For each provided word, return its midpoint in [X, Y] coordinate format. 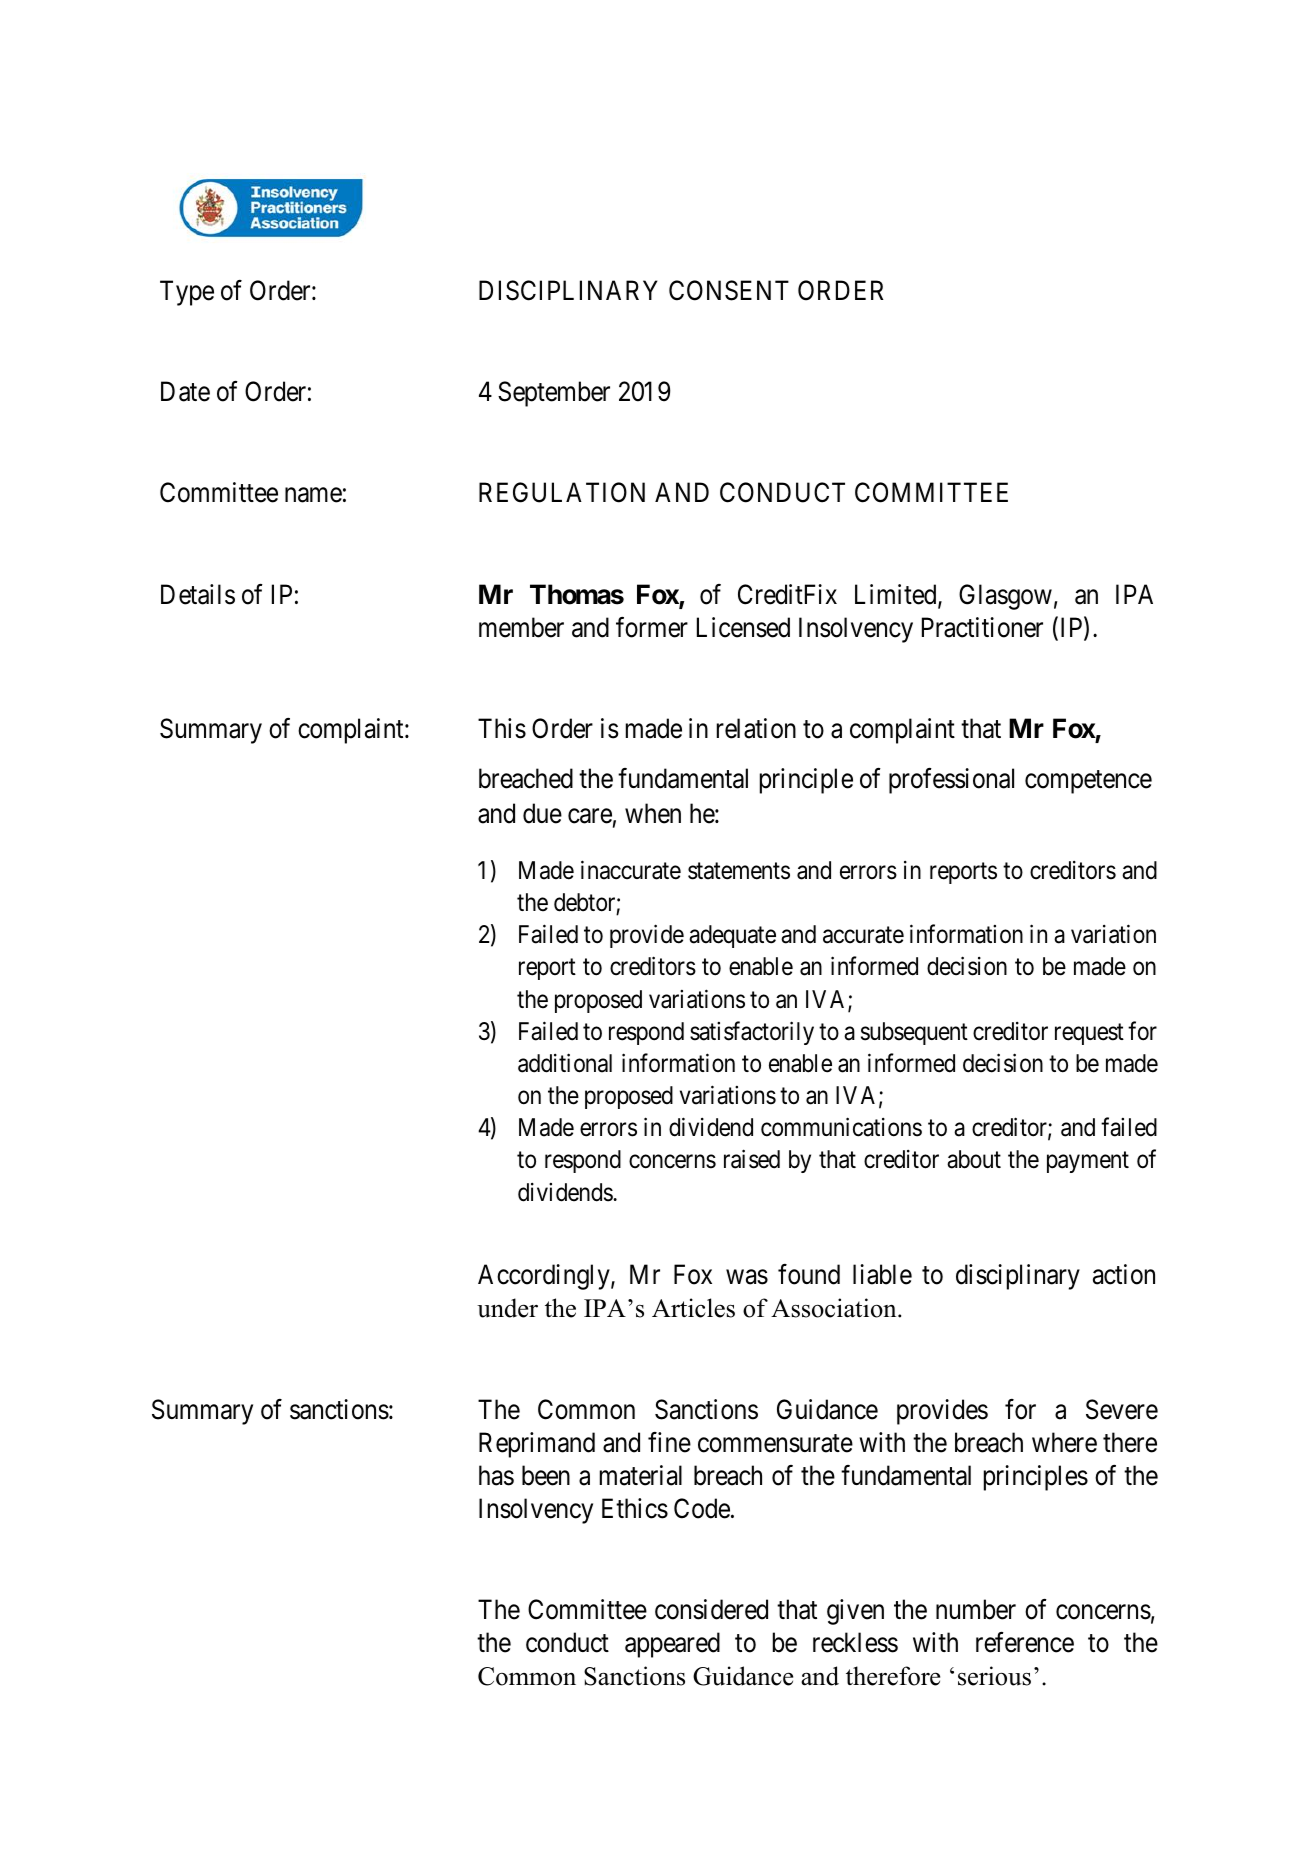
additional [565, 1063]
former [652, 627]
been [546, 1475]
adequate [732, 936]
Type [187, 293]
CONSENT [729, 290]
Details [198, 594]
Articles [693, 1308]
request [1089, 1034]
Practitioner [982, 627]
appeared [672, 1645]
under [507, 1308]
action [1124, 1274]
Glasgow [1005, 597]
